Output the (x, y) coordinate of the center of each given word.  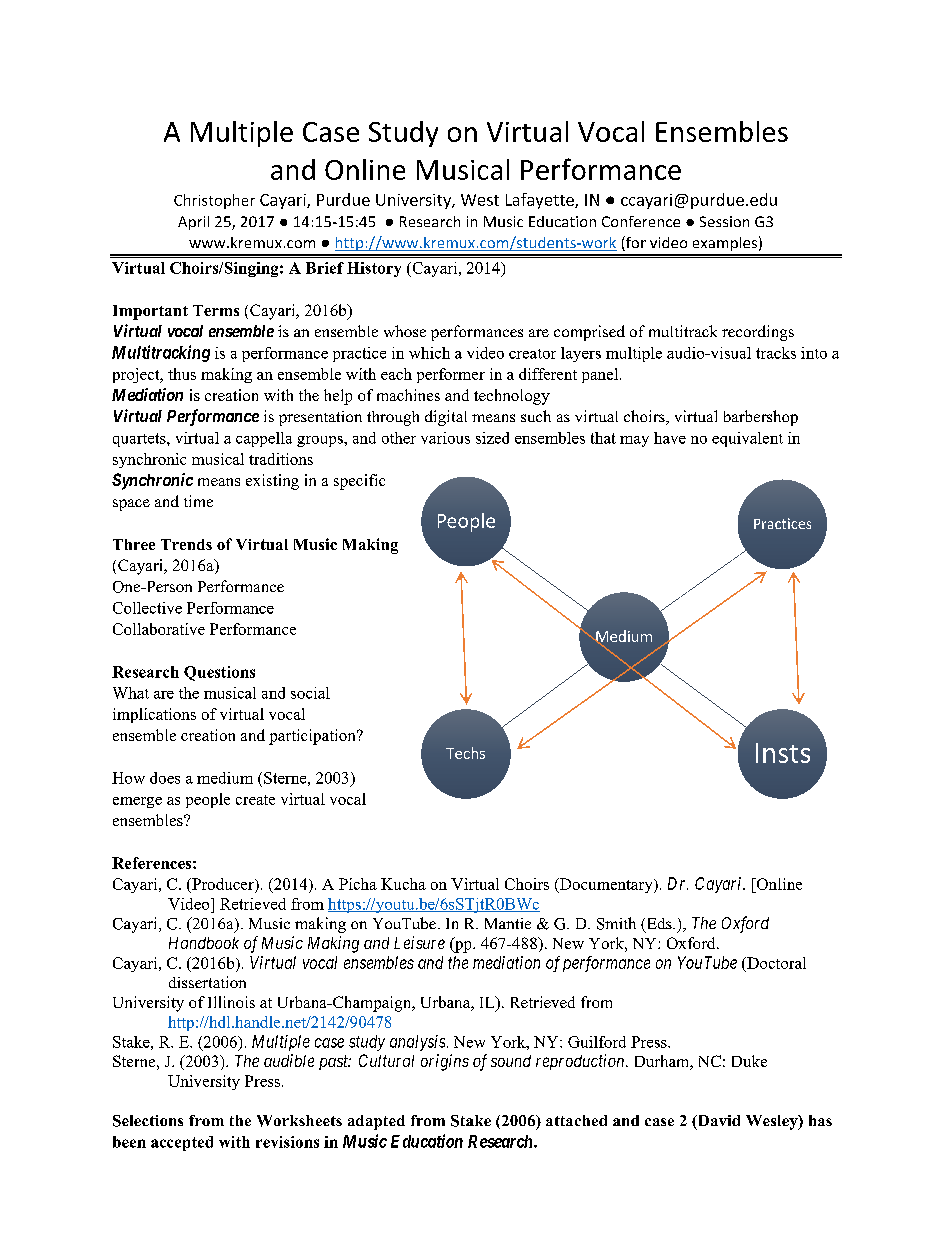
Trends (186, 544)
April (193, 223)
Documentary (606, 885)
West (480, 200)
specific (359, 482)
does (165, 778)
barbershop (761, 418)
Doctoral (775, 963)
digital (446, 418)
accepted (182, 1143)
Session (724, 221)
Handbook (204, 943)
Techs (465, 753)
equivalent (747, 439)
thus (182, 374)
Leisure (419, 942)
